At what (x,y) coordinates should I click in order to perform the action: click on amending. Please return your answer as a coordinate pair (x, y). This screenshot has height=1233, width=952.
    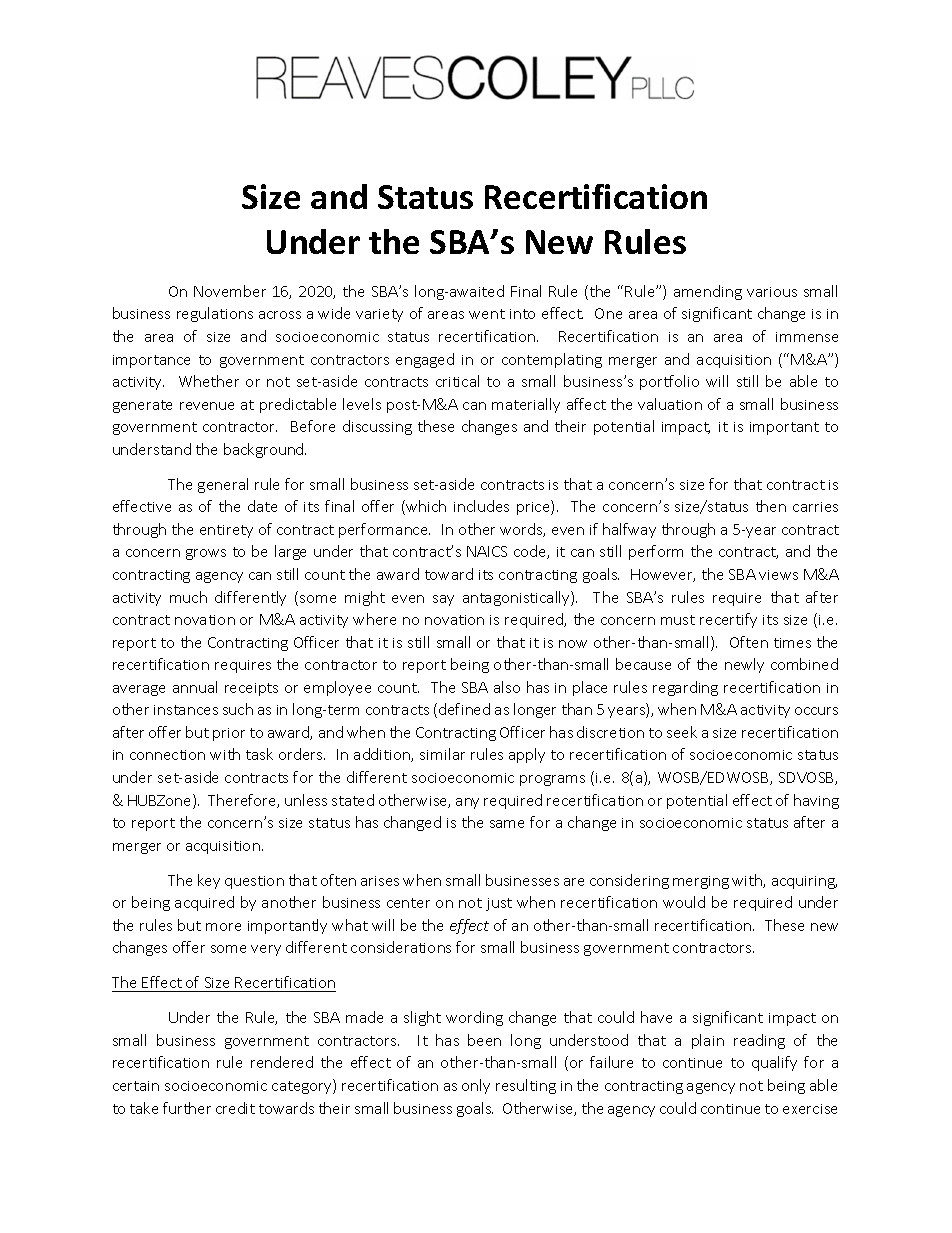
    Looking at the image, I should click on (708, 292).
